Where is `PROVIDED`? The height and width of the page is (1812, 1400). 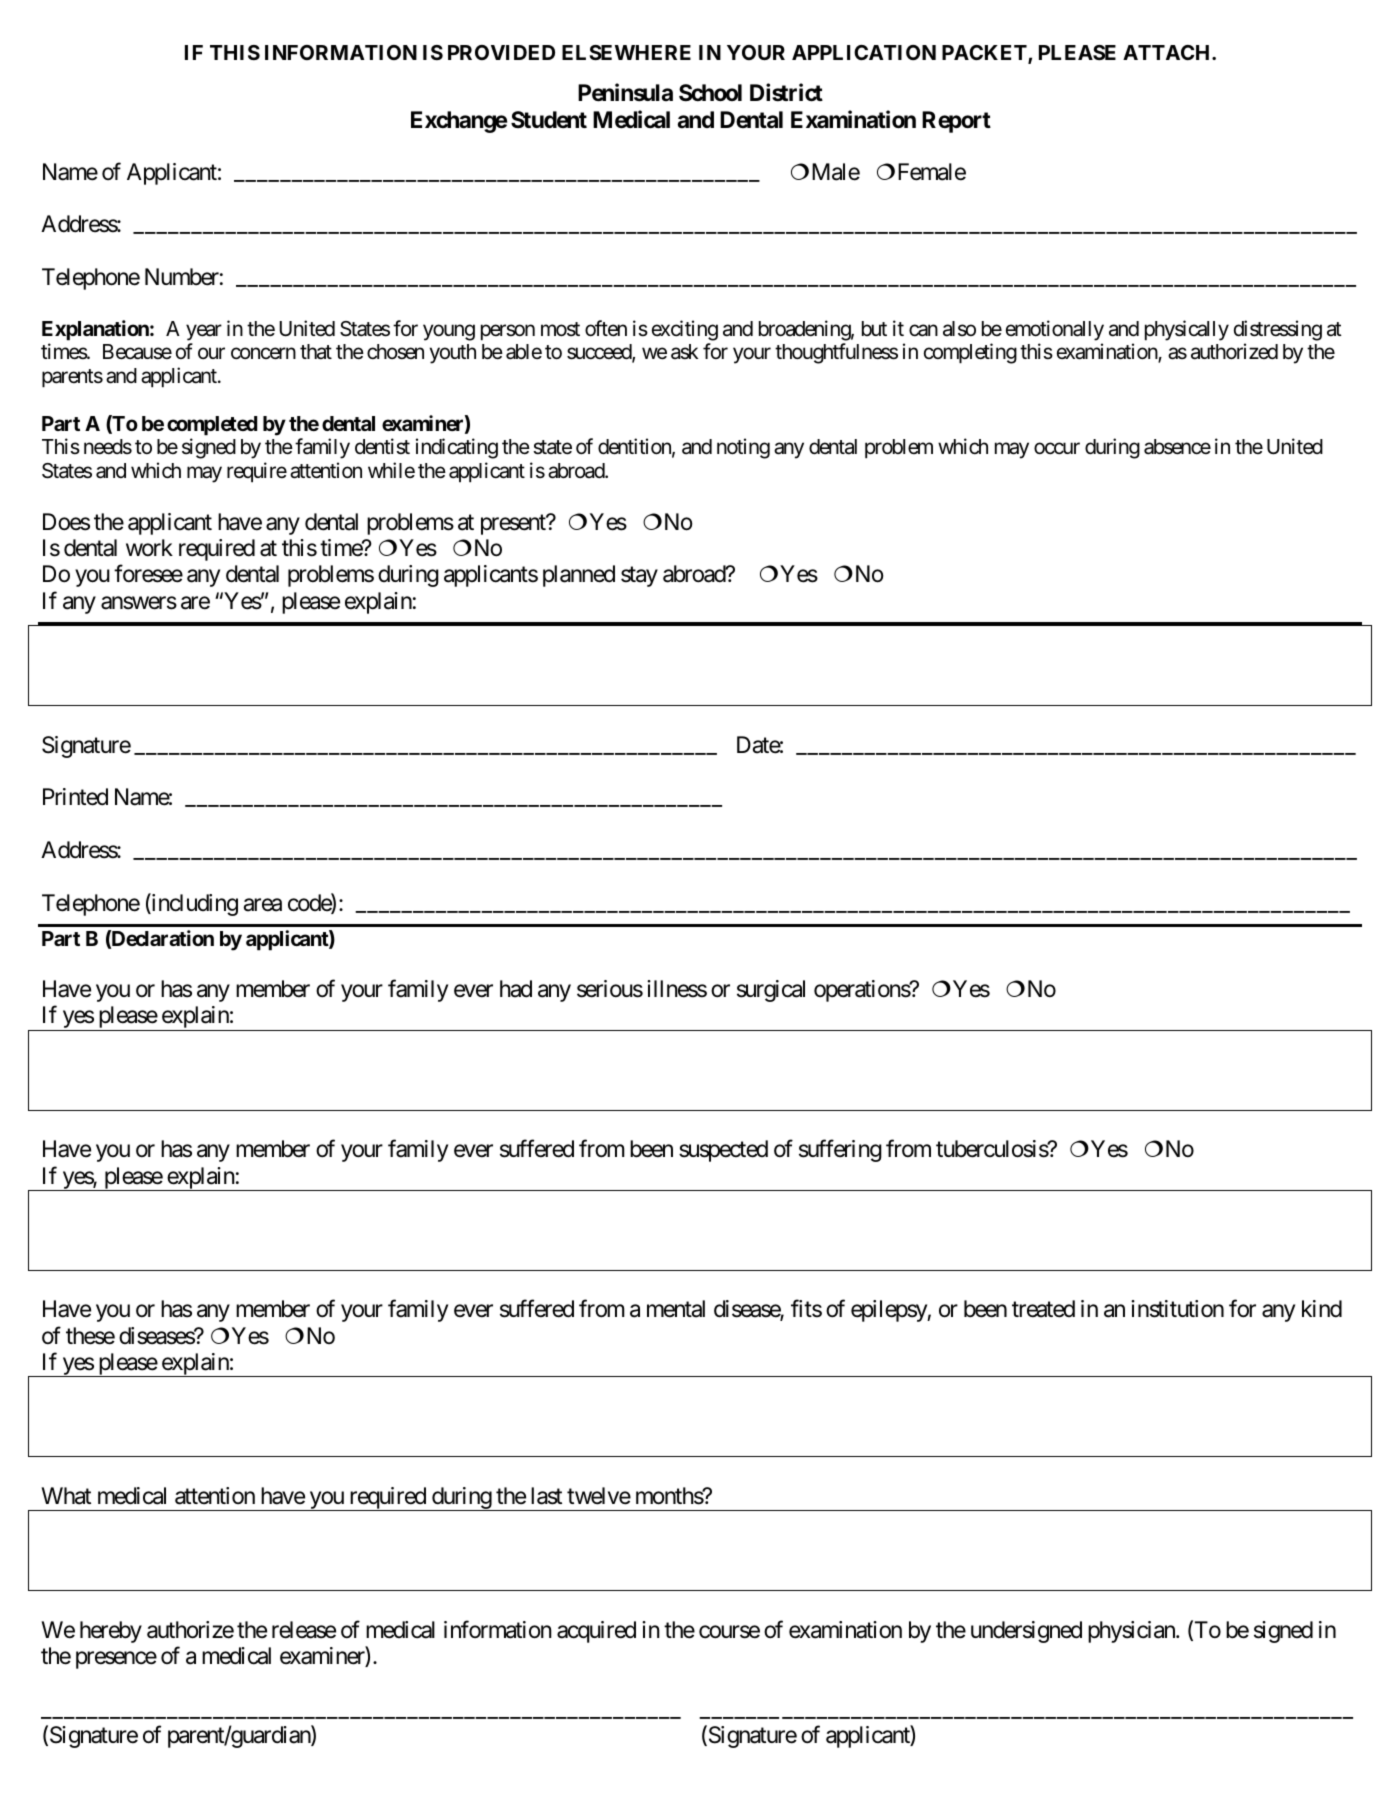
PROVIDED is located at coordinates (501, 52).
